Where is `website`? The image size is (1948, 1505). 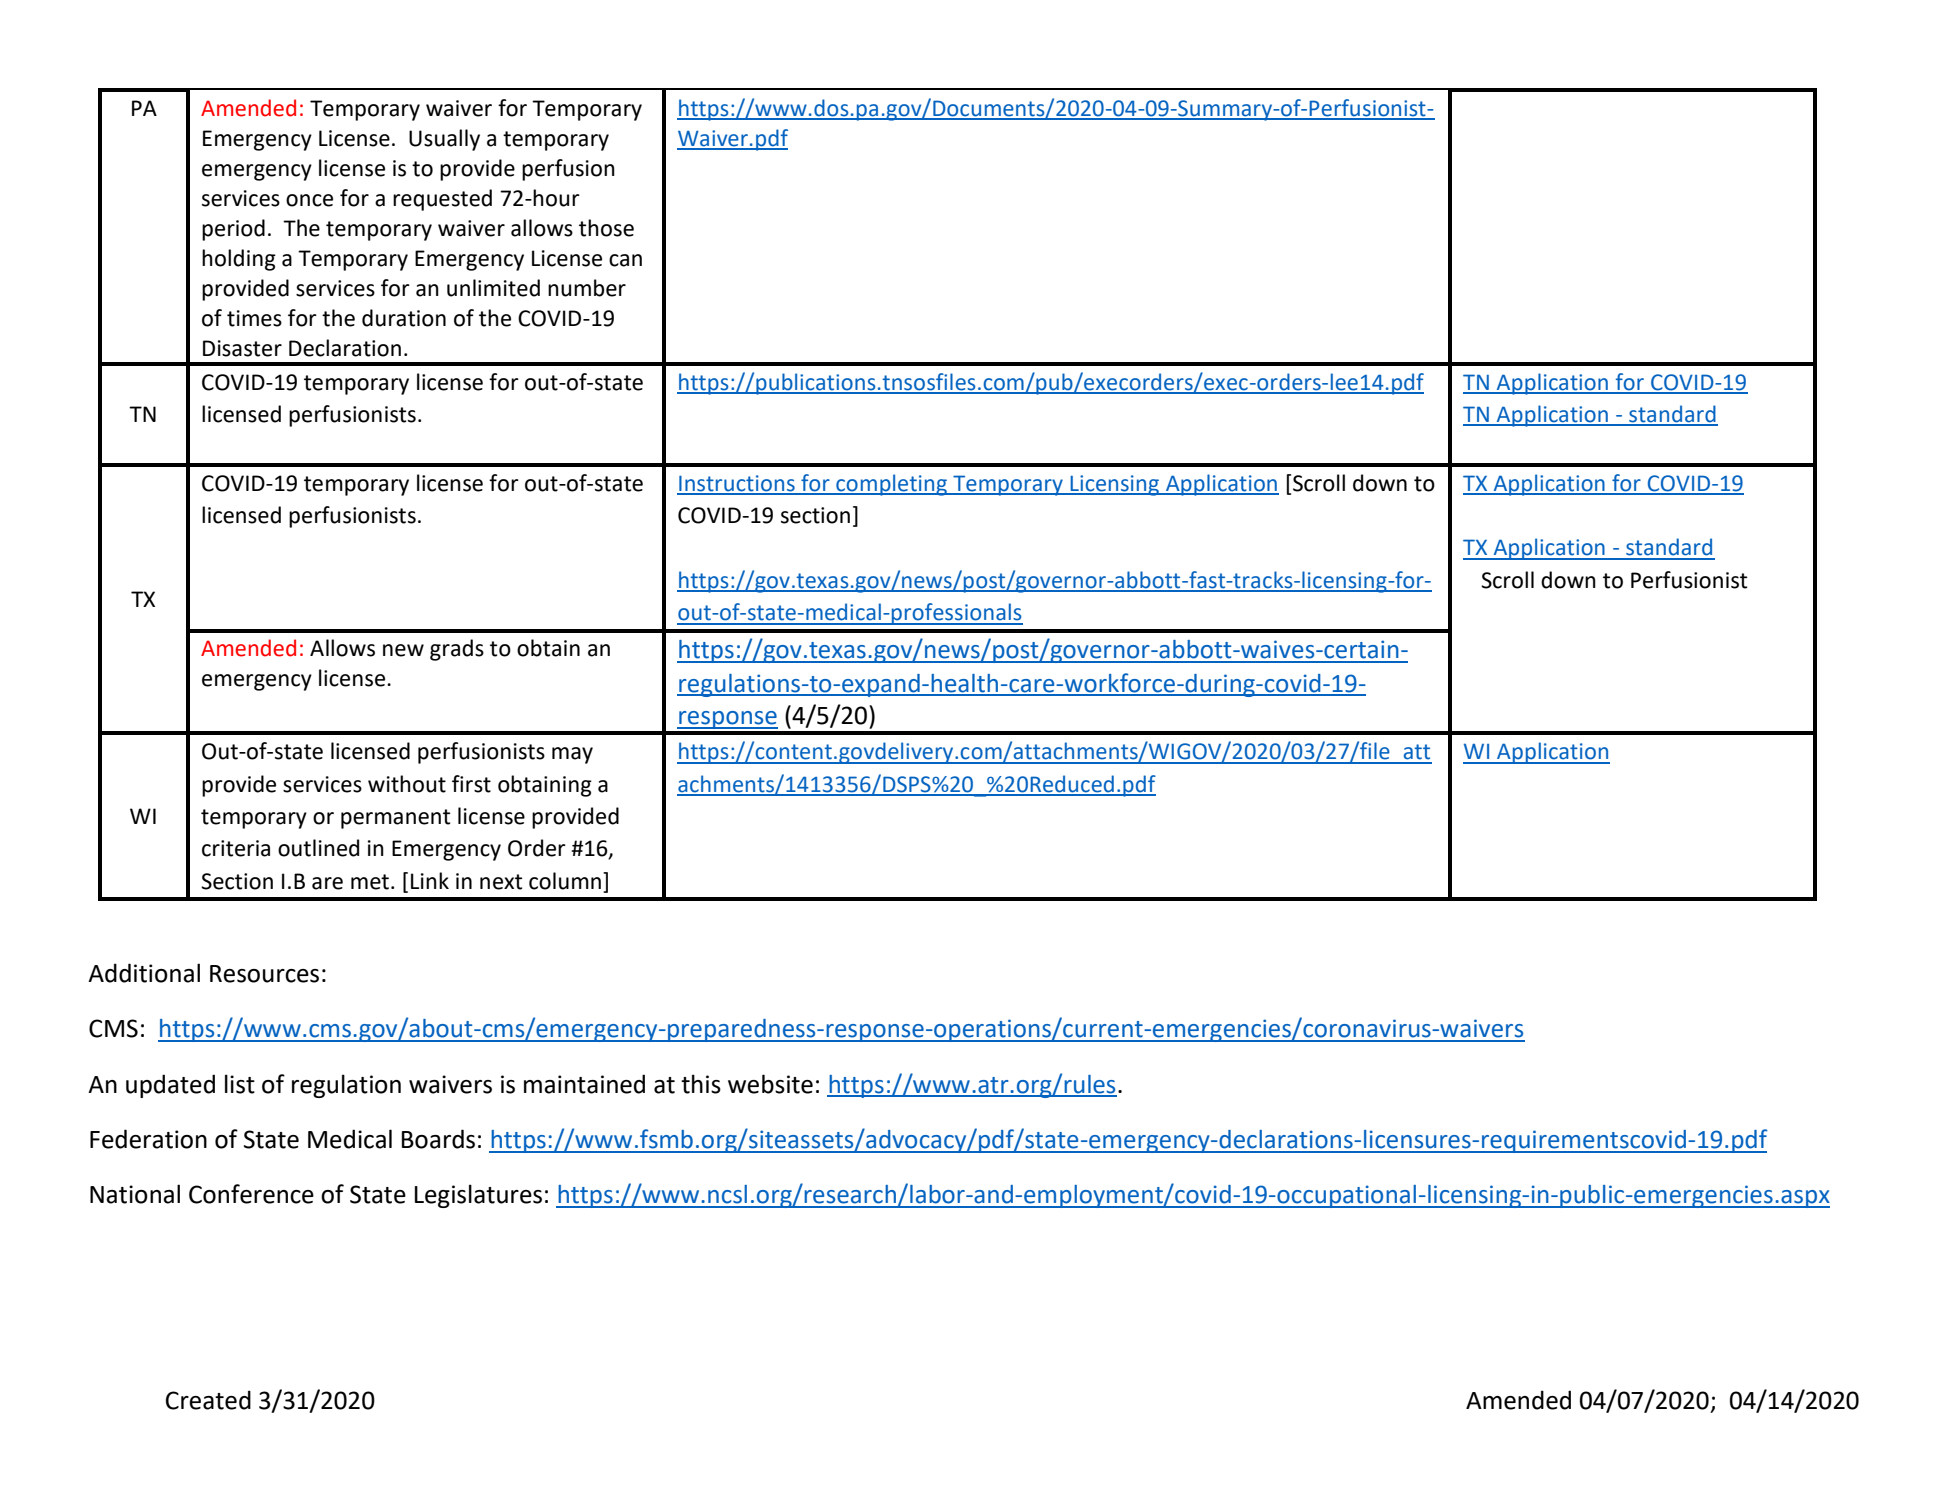
website is located at coordinates (770, 1084).
